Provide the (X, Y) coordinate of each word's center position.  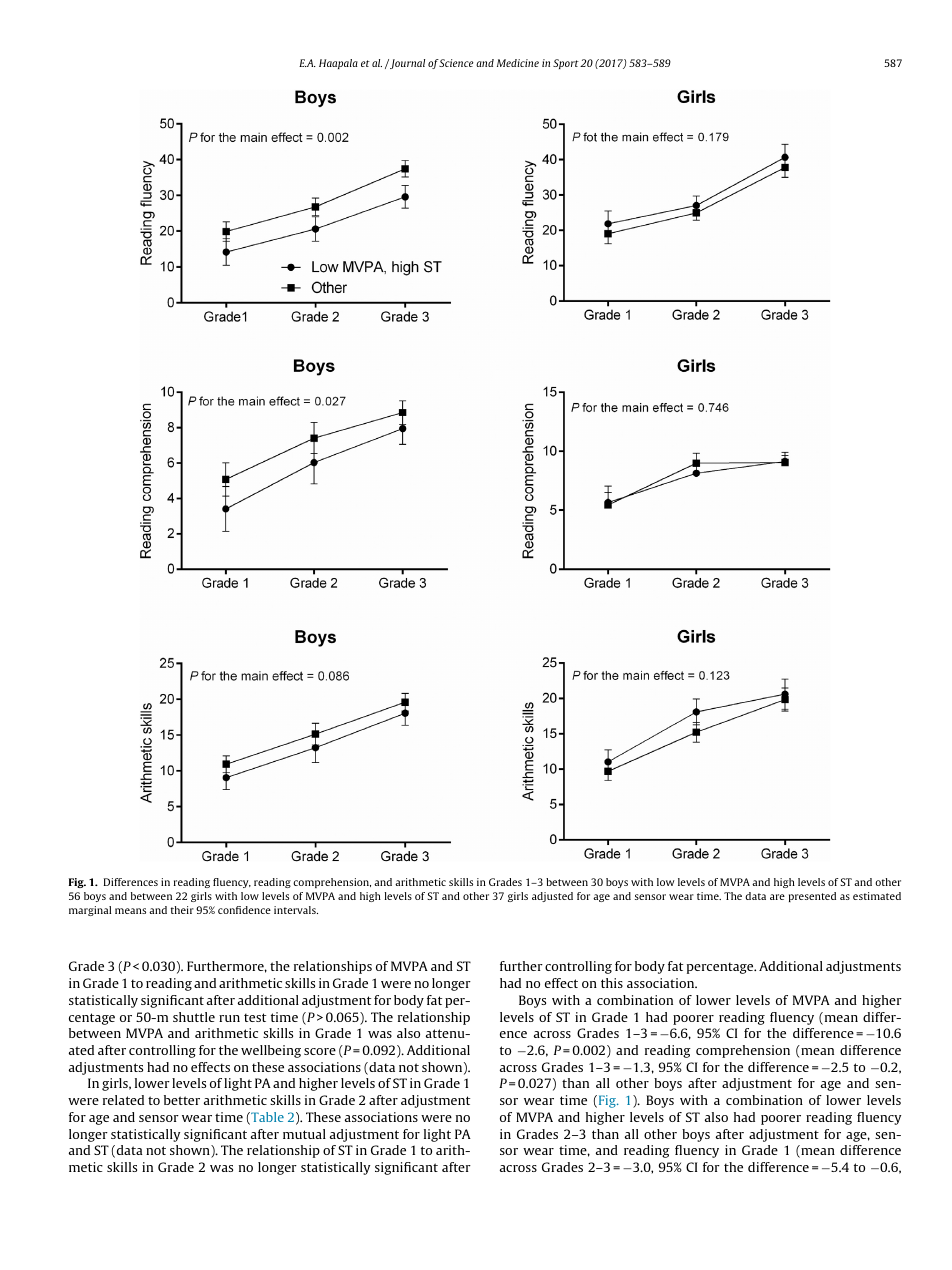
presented (812, 897)
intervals (296, 910)
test (255, 1017)
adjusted (552, 897)
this (612, 983)
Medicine (518, 63)
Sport (566, 64)
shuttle (194, 1017)
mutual (304, 1134)
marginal (90, 911)
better (182, 1100)
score (320, 1051)
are (777, 897)
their (182, 910)
